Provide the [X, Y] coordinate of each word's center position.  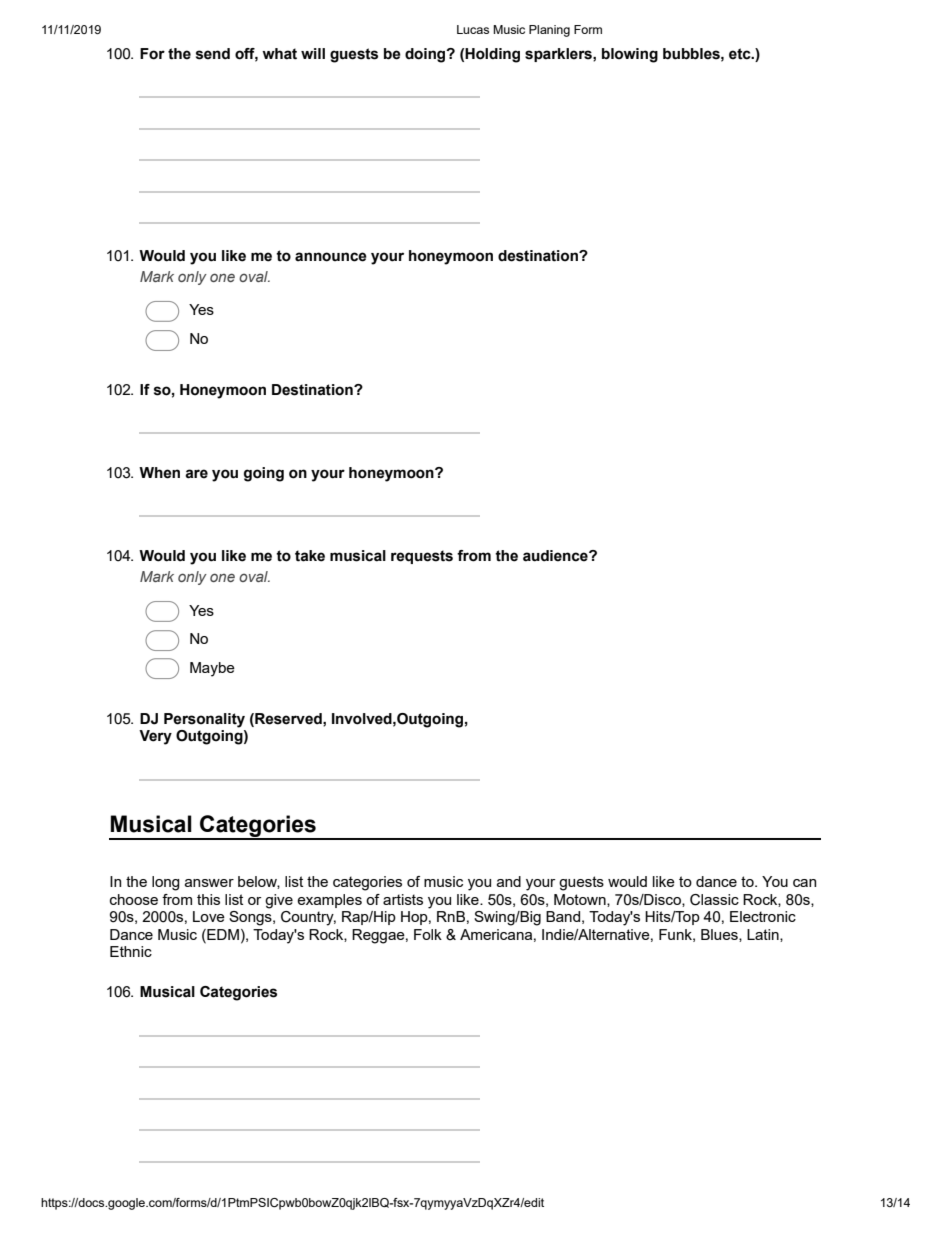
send [213, 54]
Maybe [212, 669]
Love [209, 916]
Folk [428, 934]
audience [556, 556]
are [196, 474]
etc [741, 54]
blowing [630, 55]
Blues [720, 935]
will [313, 53]
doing [426, 55]
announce [331, 257]
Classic [714, 900]
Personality [204, 720]
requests [422, 557]
